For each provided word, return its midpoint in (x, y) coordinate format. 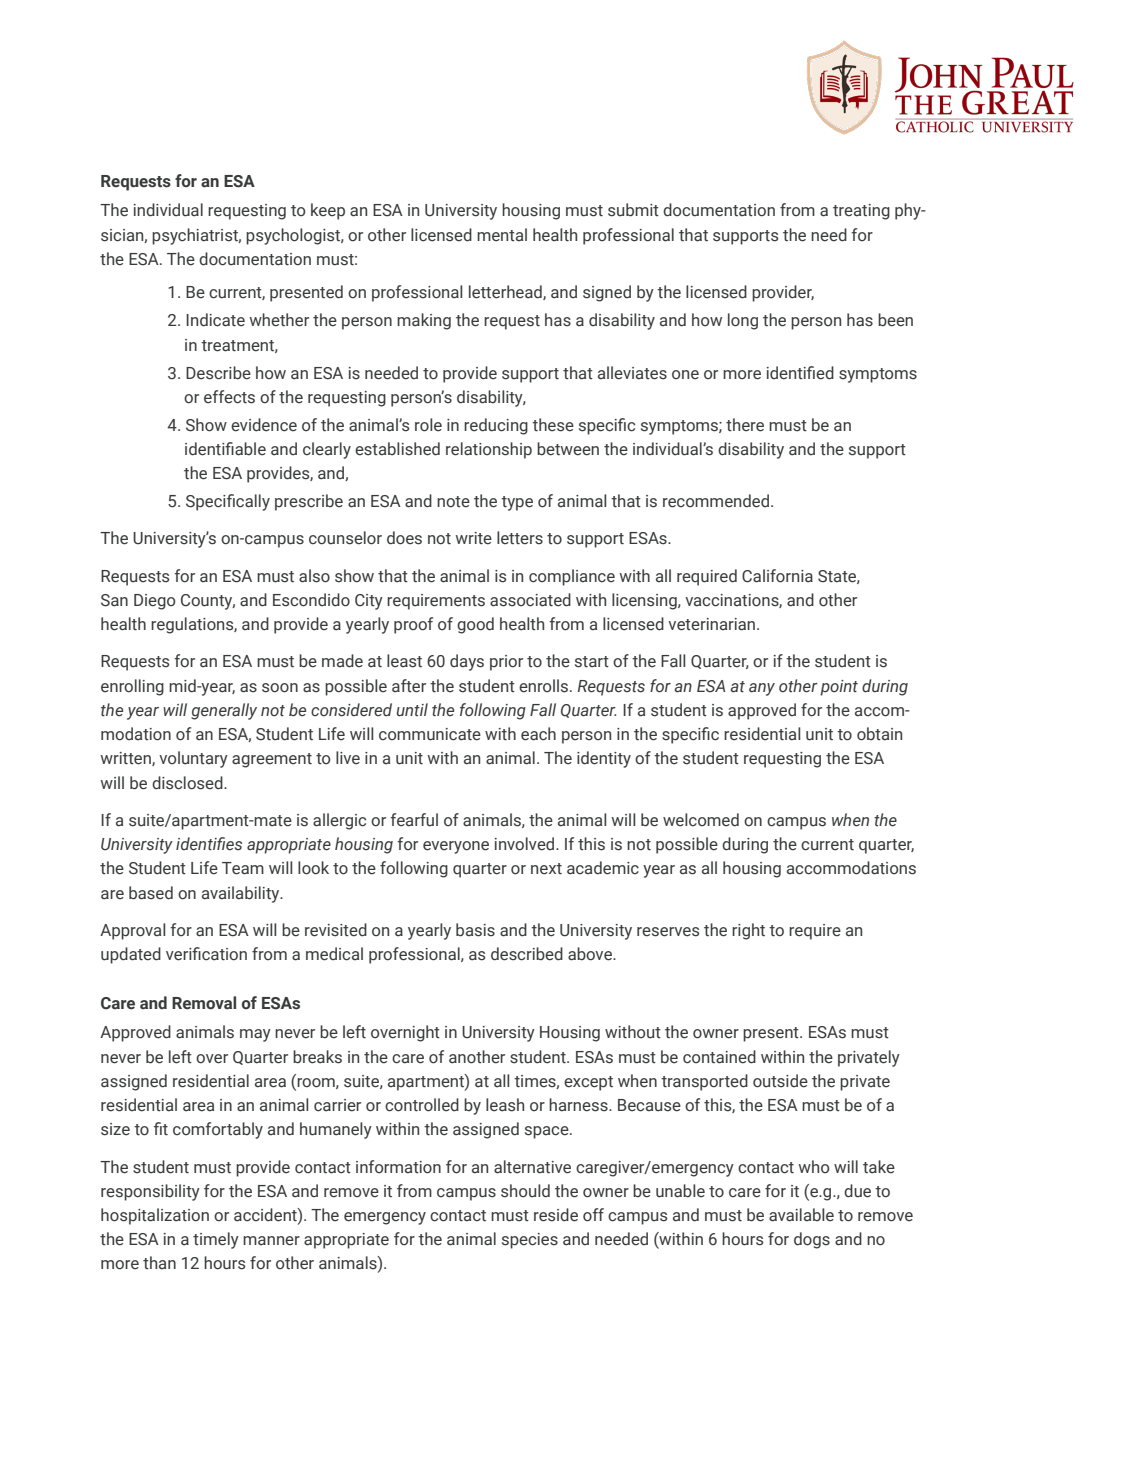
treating (861, 212)
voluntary (193, 759)
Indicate (215, 320)
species (530, 1241)
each (538, 734)
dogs (812, 1240)
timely (216, 1240)
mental (502, 235)
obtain (879, 734)
